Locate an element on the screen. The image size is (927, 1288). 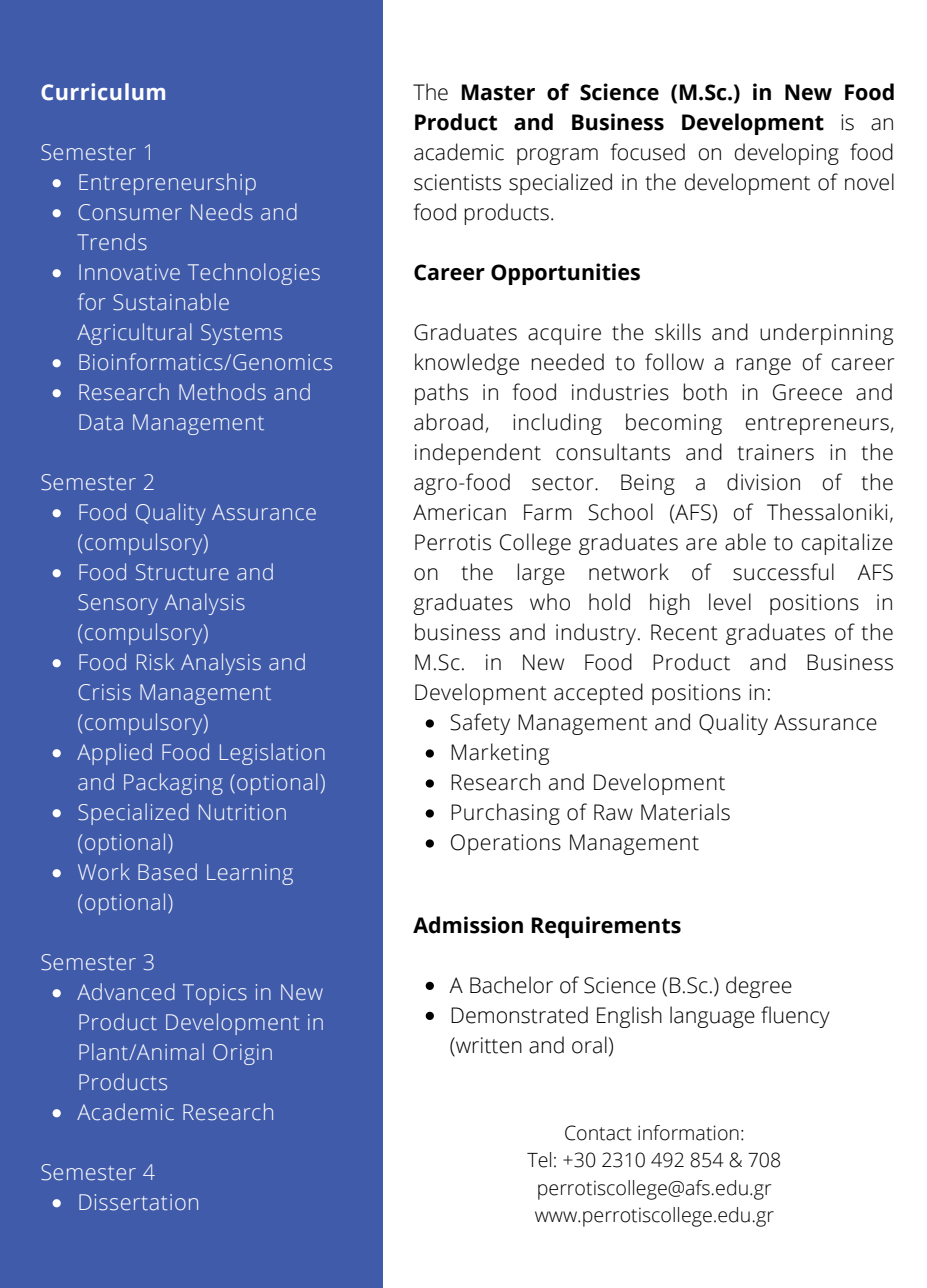
developing is located at coordinates (786, 154).
